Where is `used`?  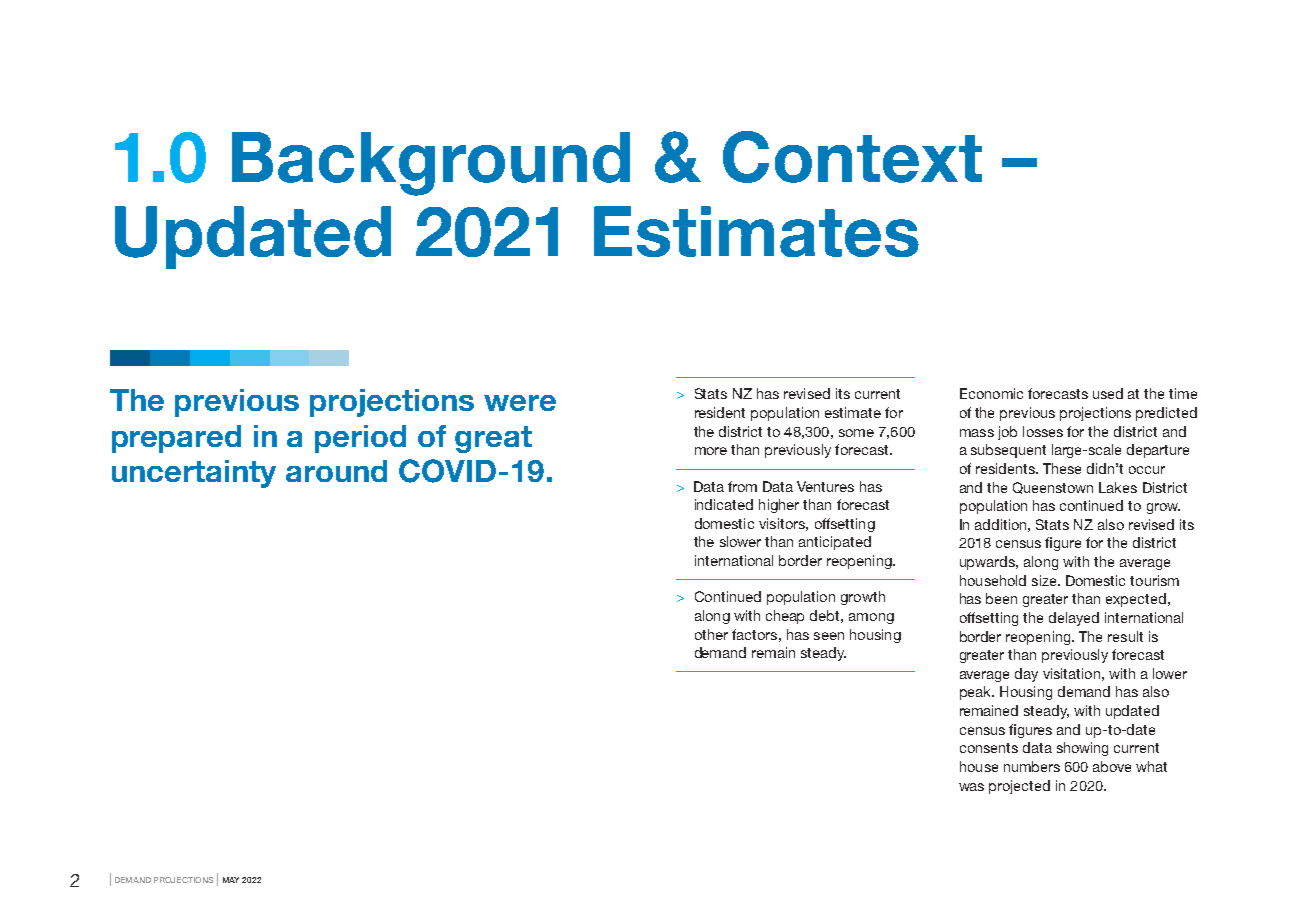
used is located at coordinates (1108, 393).
